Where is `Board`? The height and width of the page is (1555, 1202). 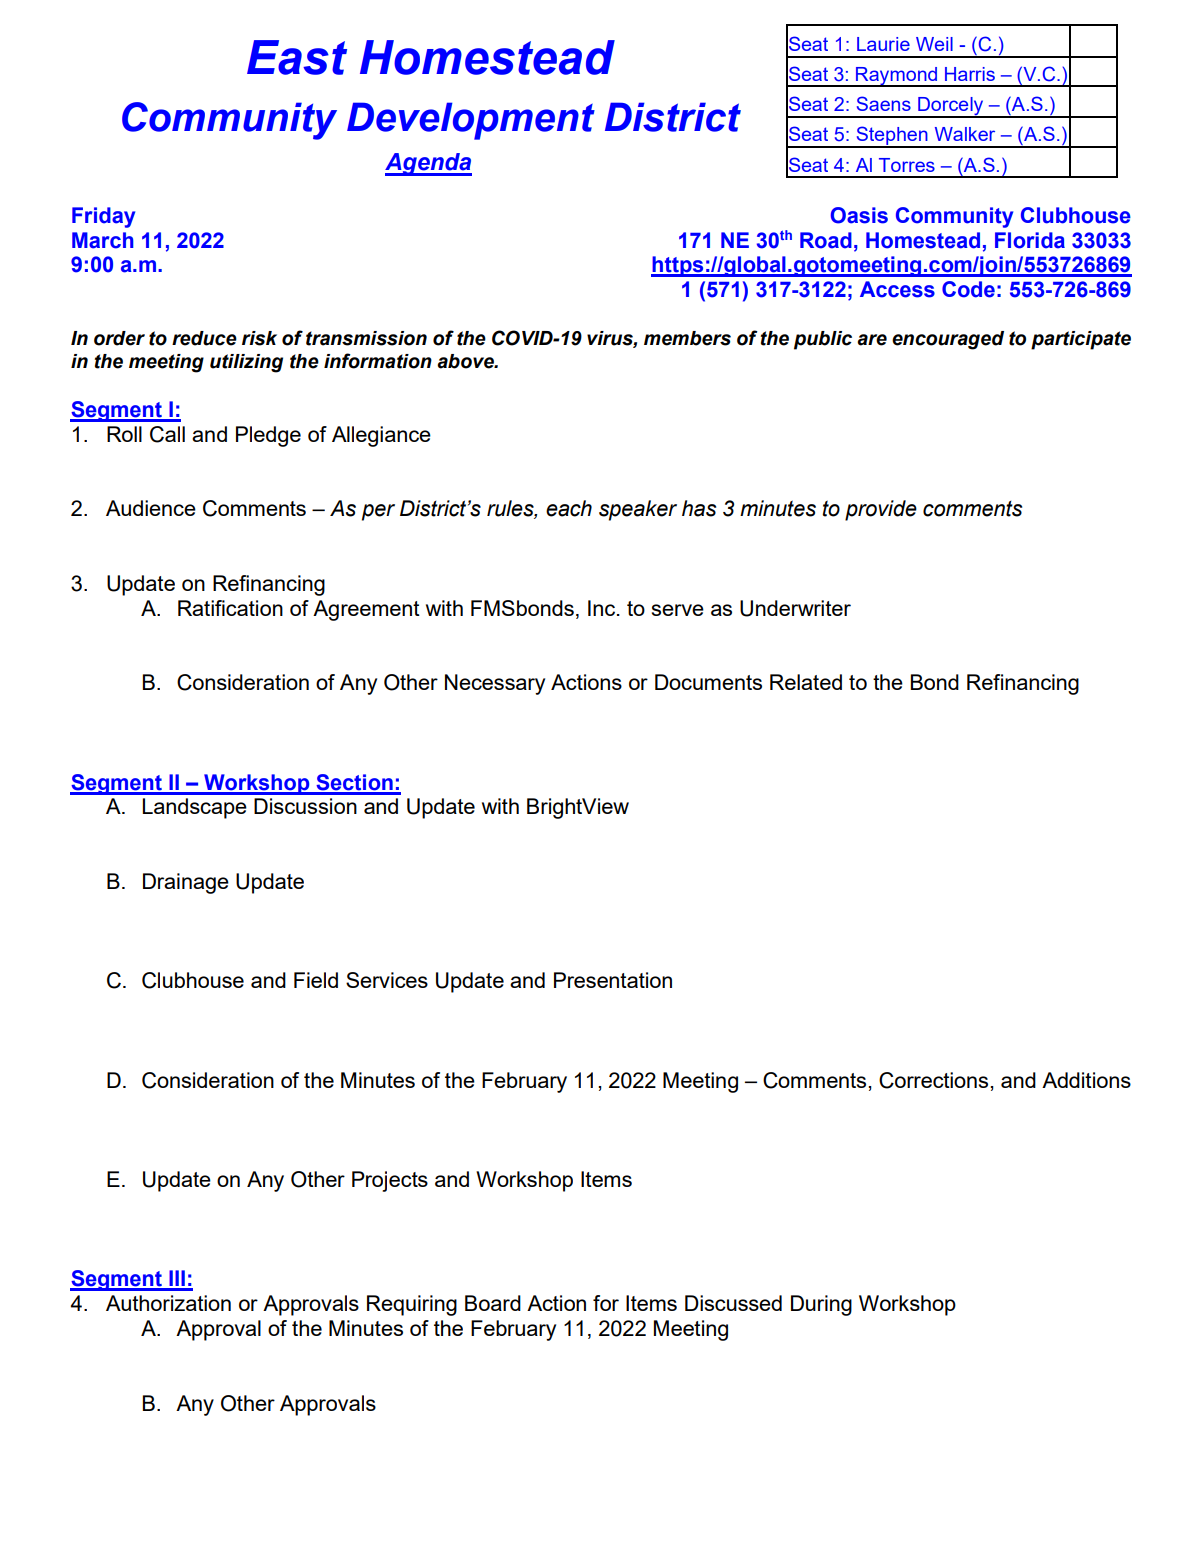
Board is located at coordinates (493, 1303).
